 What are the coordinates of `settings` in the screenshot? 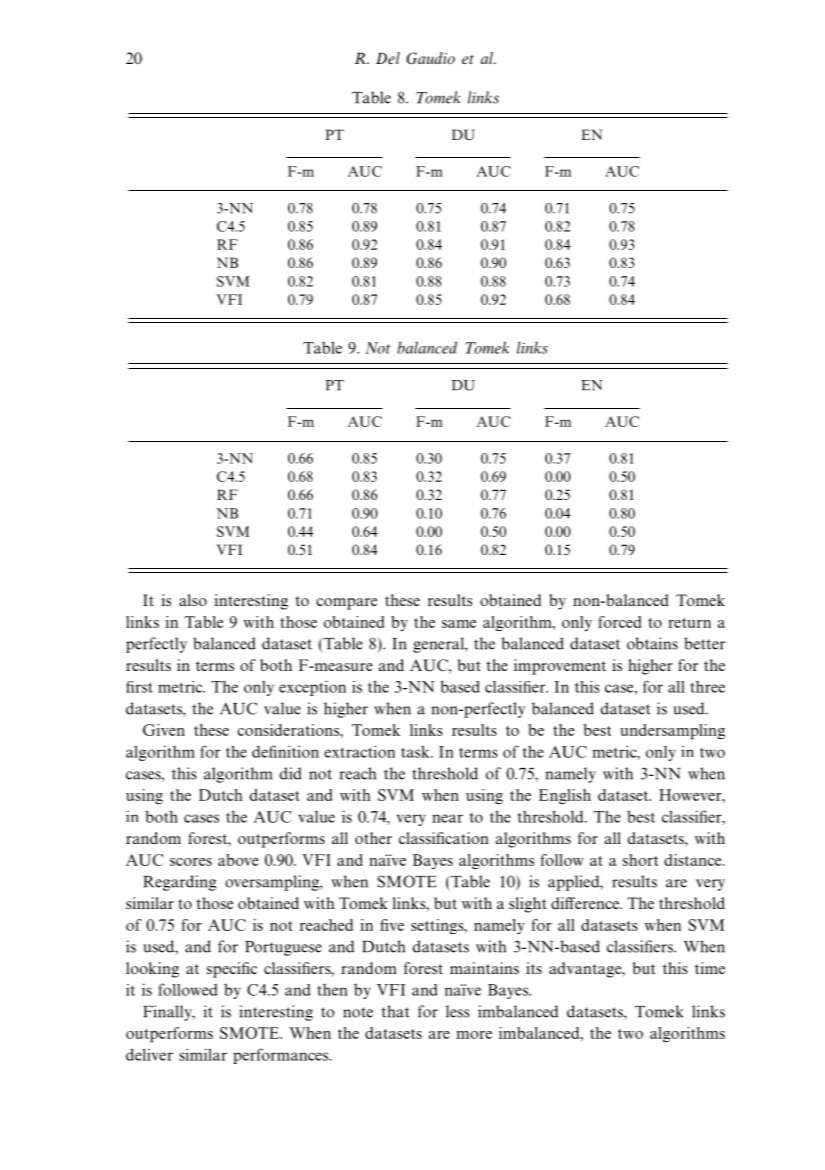 It's located at (438, 926).
